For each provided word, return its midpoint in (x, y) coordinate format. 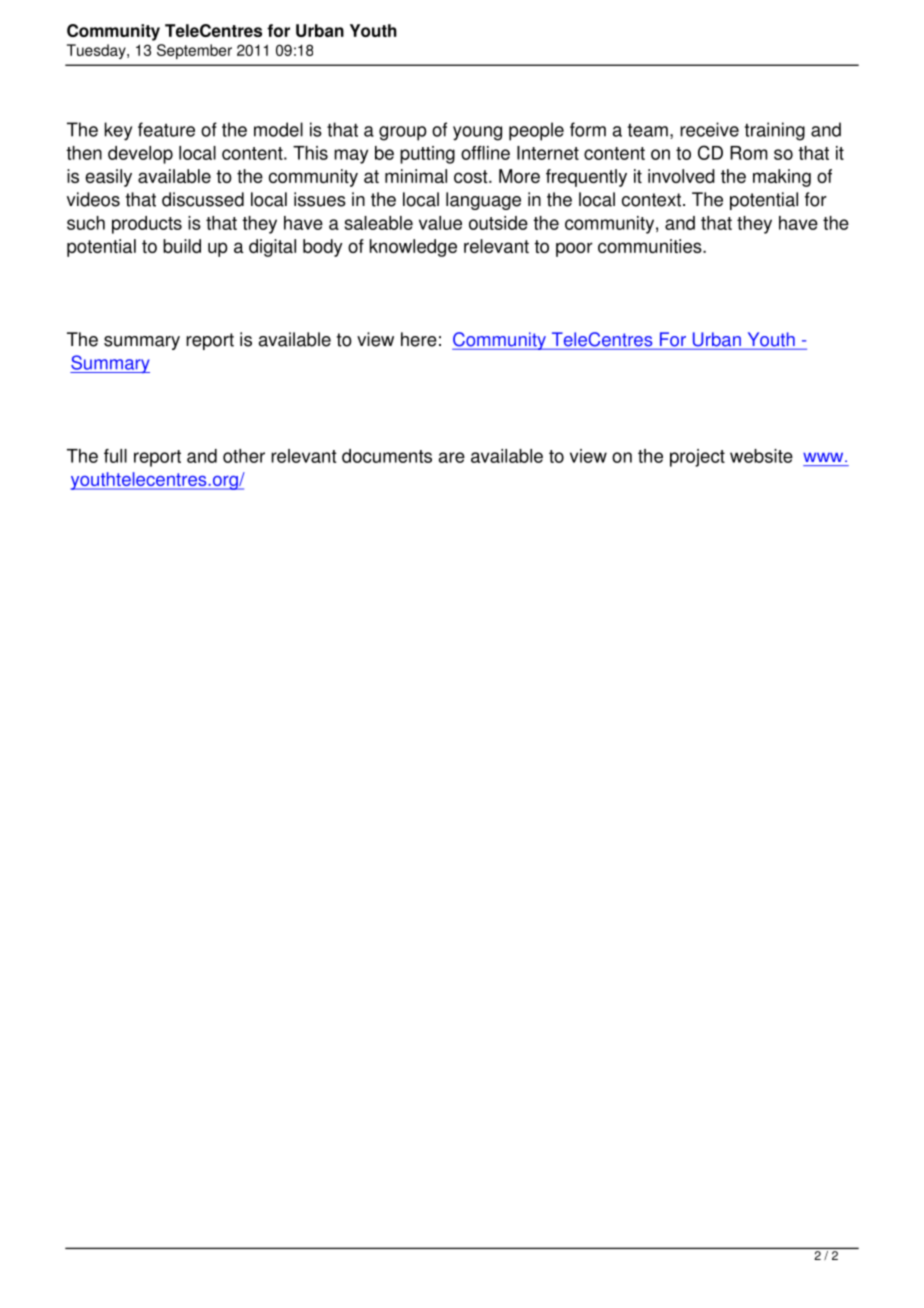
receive (709, 129)
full (115, 456)
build (182, 246)
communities (651, 246)
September (194, 51)
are (452, 457)
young (477, 133)
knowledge (413, 248)
